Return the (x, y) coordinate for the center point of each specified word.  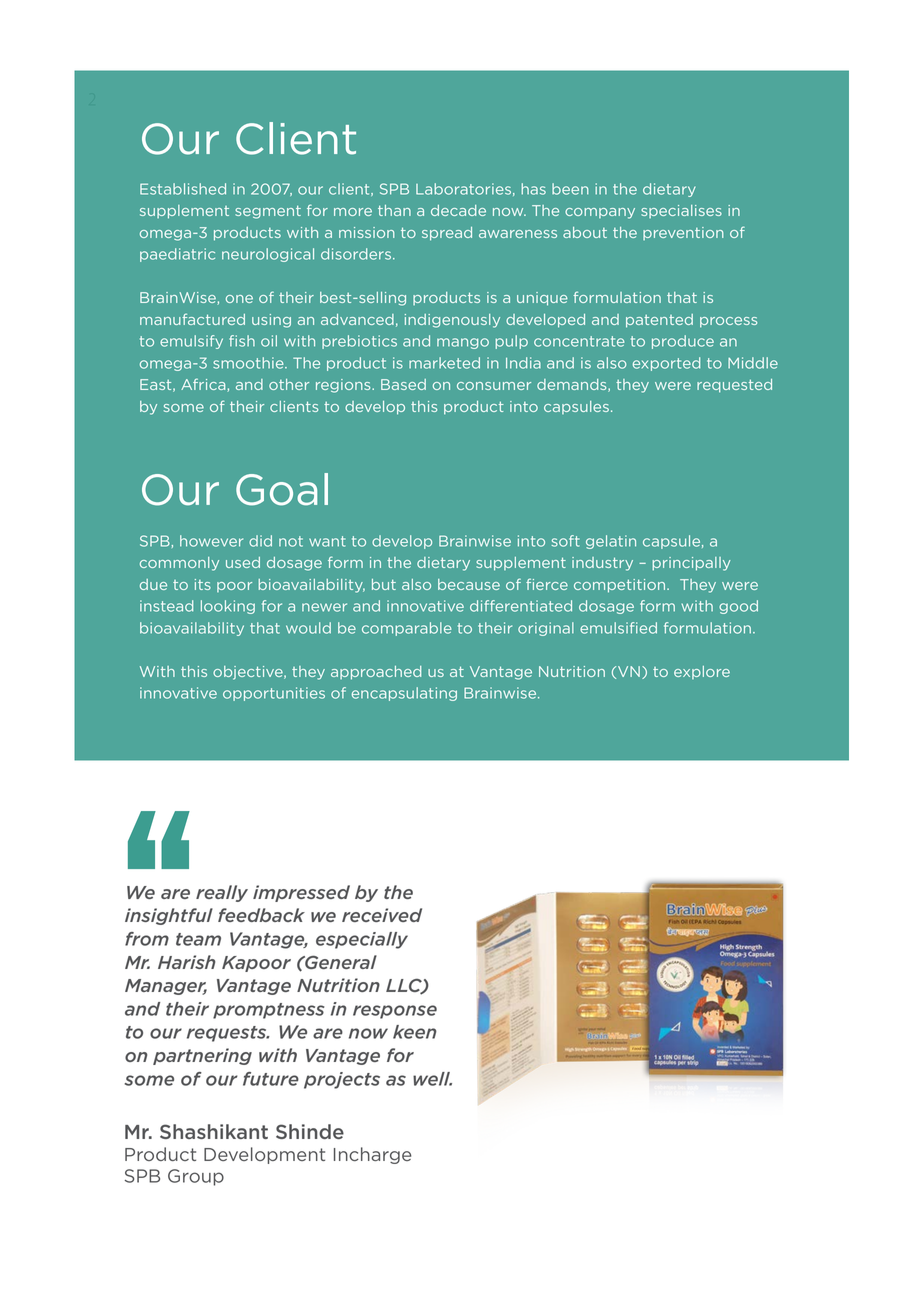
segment (268, 212)
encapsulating (404, 694)
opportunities (274, 694)
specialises (681, 211)
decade (458, 210)
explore (702, 672)
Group (196, 1177)
